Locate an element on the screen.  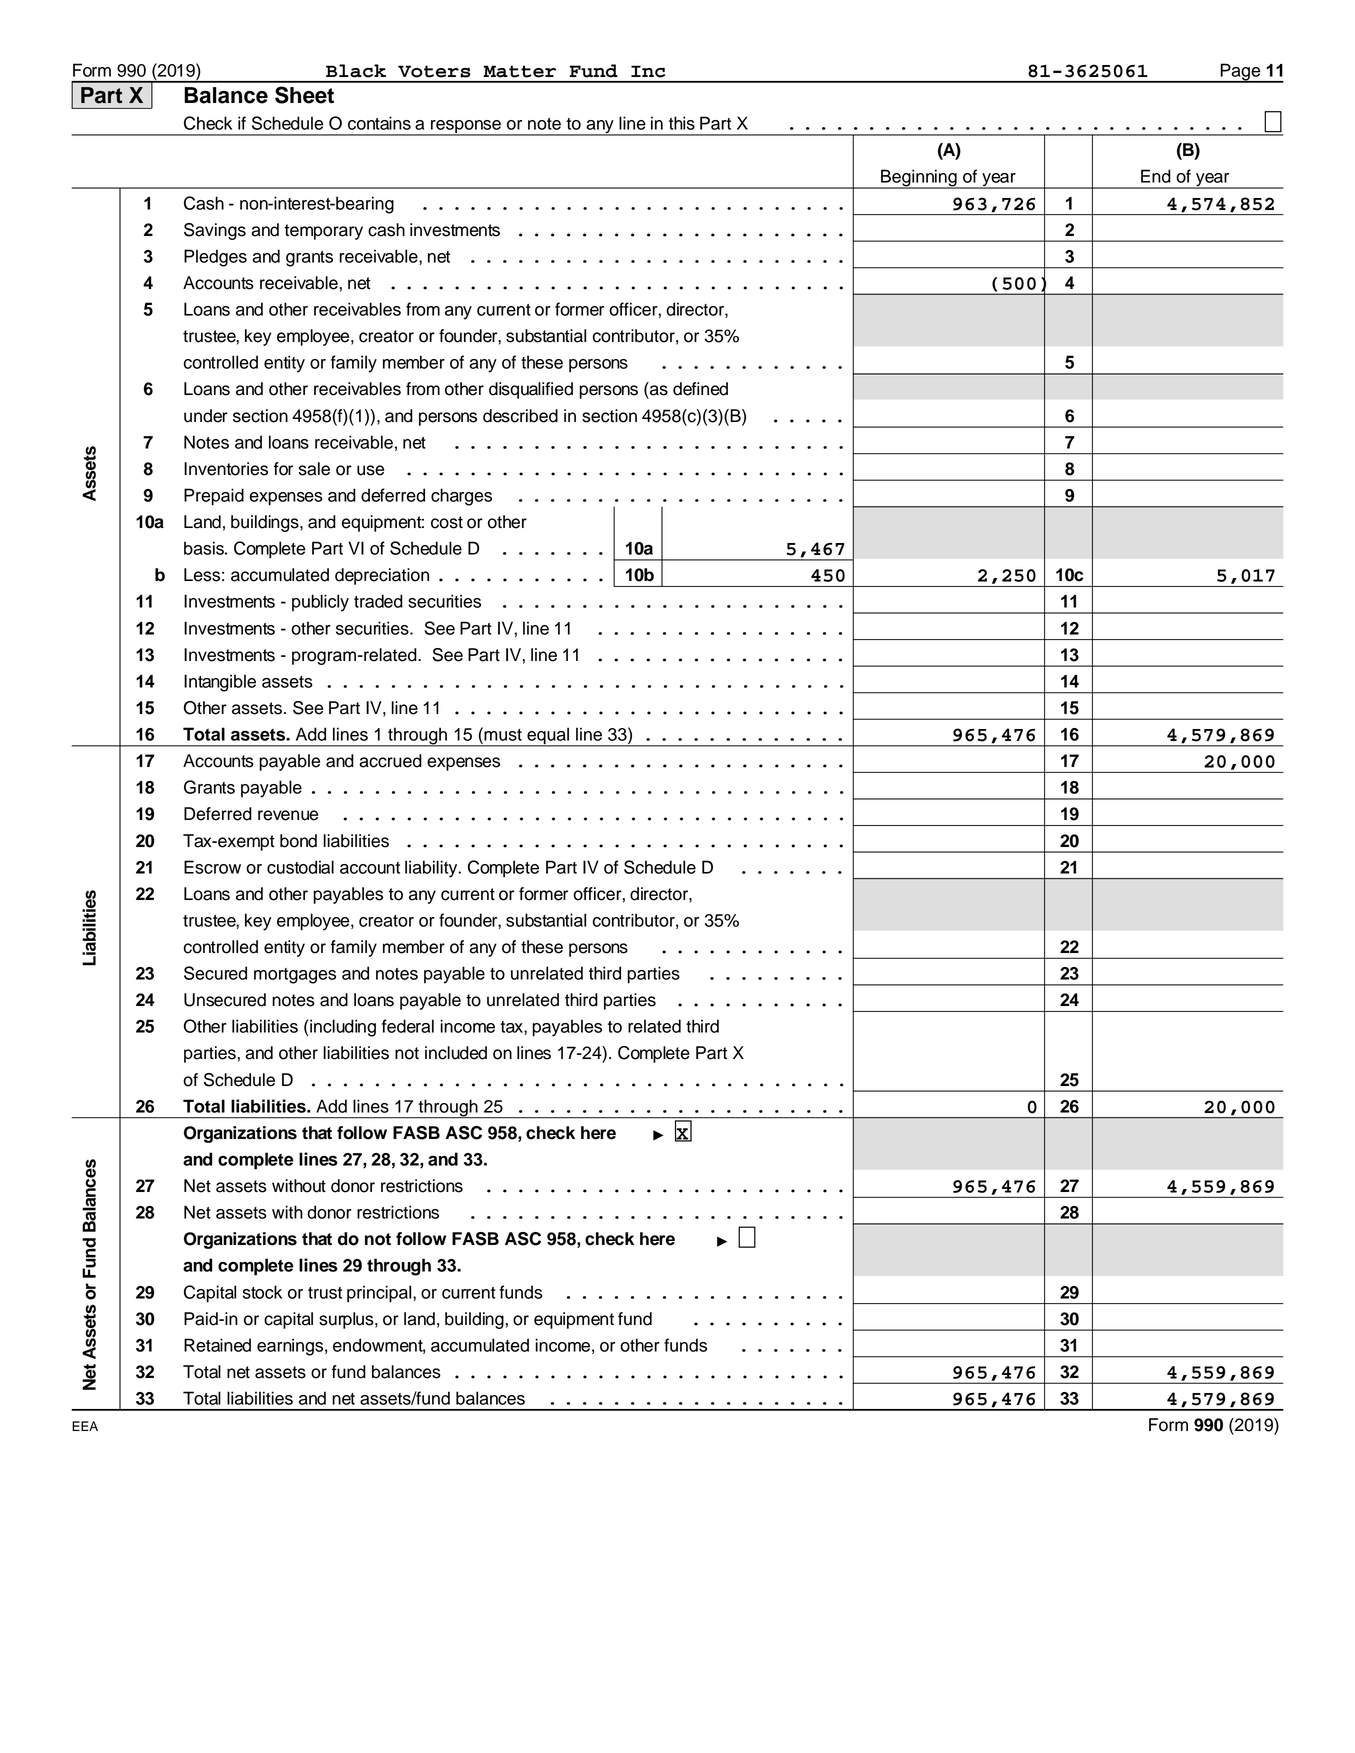
mortgages is located at coordinates (295, 976).
